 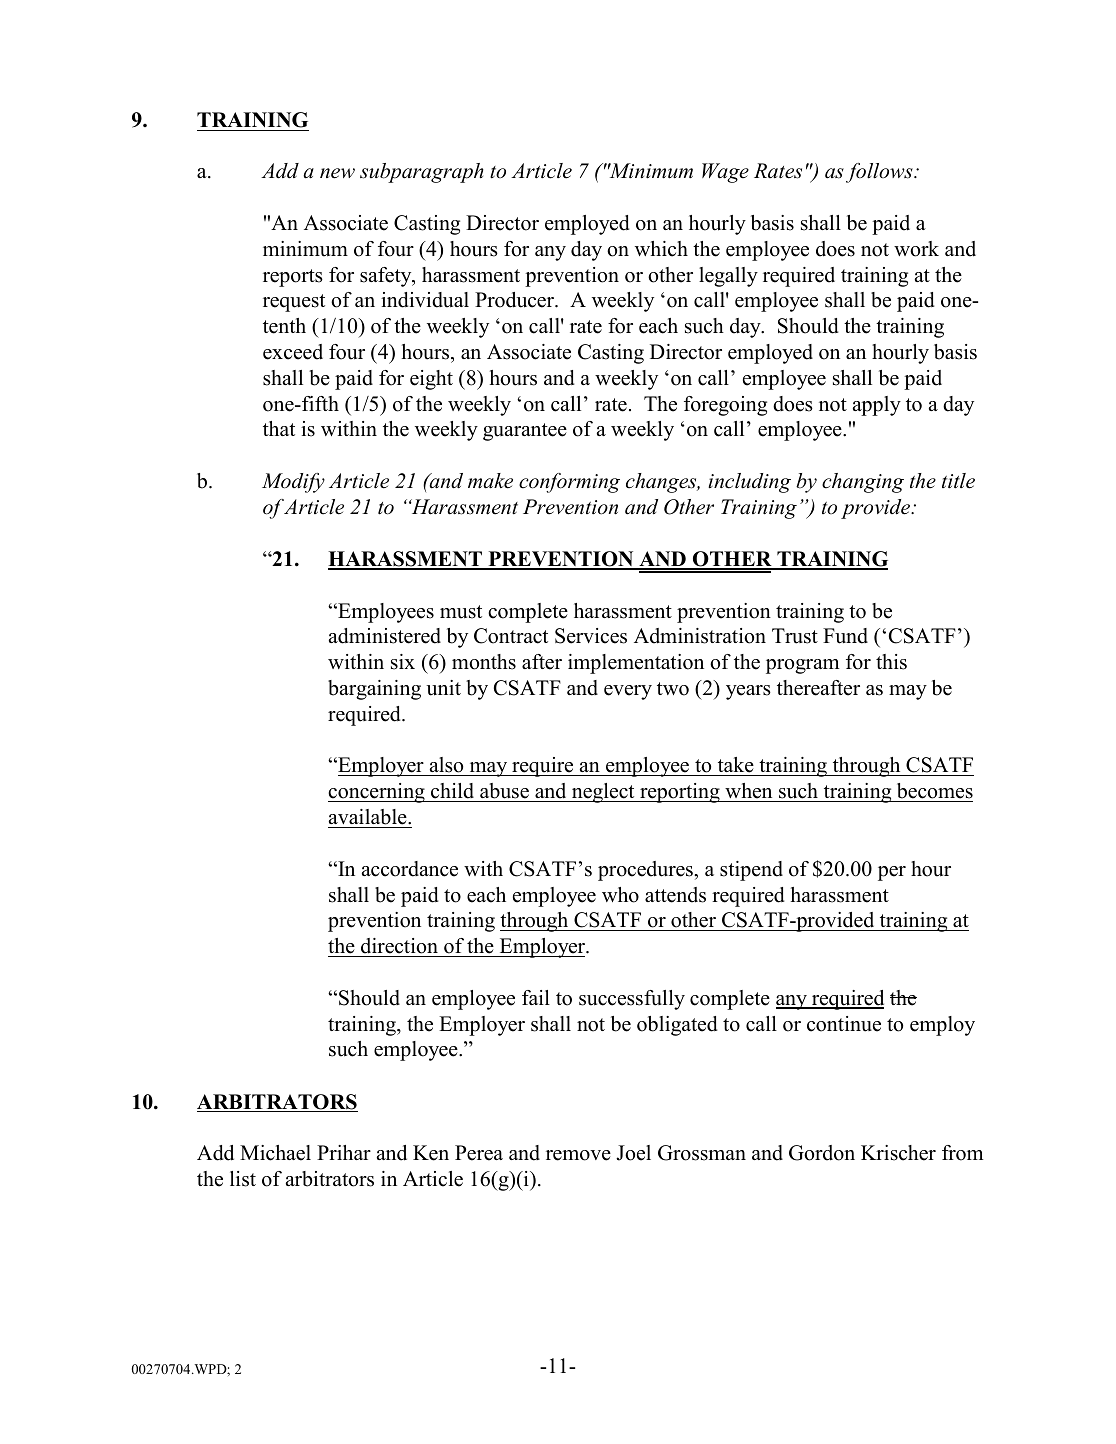 What do you see at coordinates (916, 249) in the screenshot?
I see `work` at bounding box center [916, 249].
